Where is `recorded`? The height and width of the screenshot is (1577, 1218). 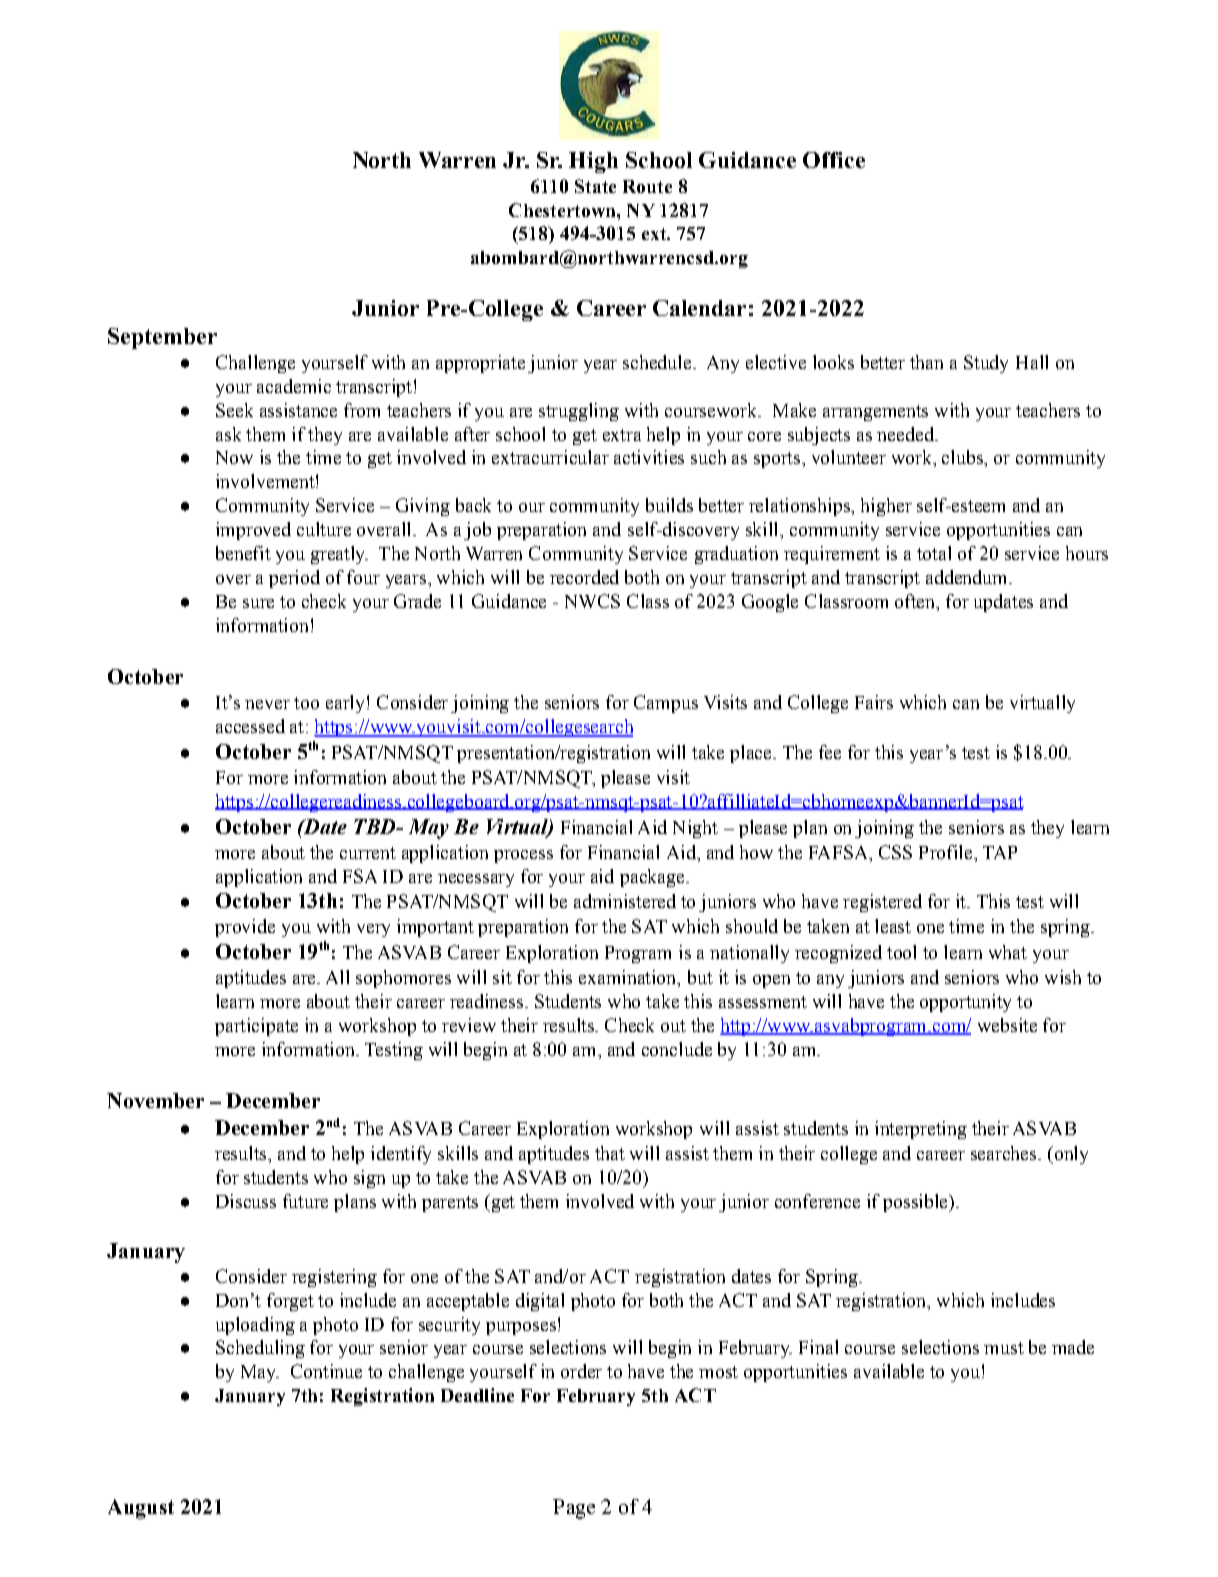
recorded is located at coordinates (584, 577).
